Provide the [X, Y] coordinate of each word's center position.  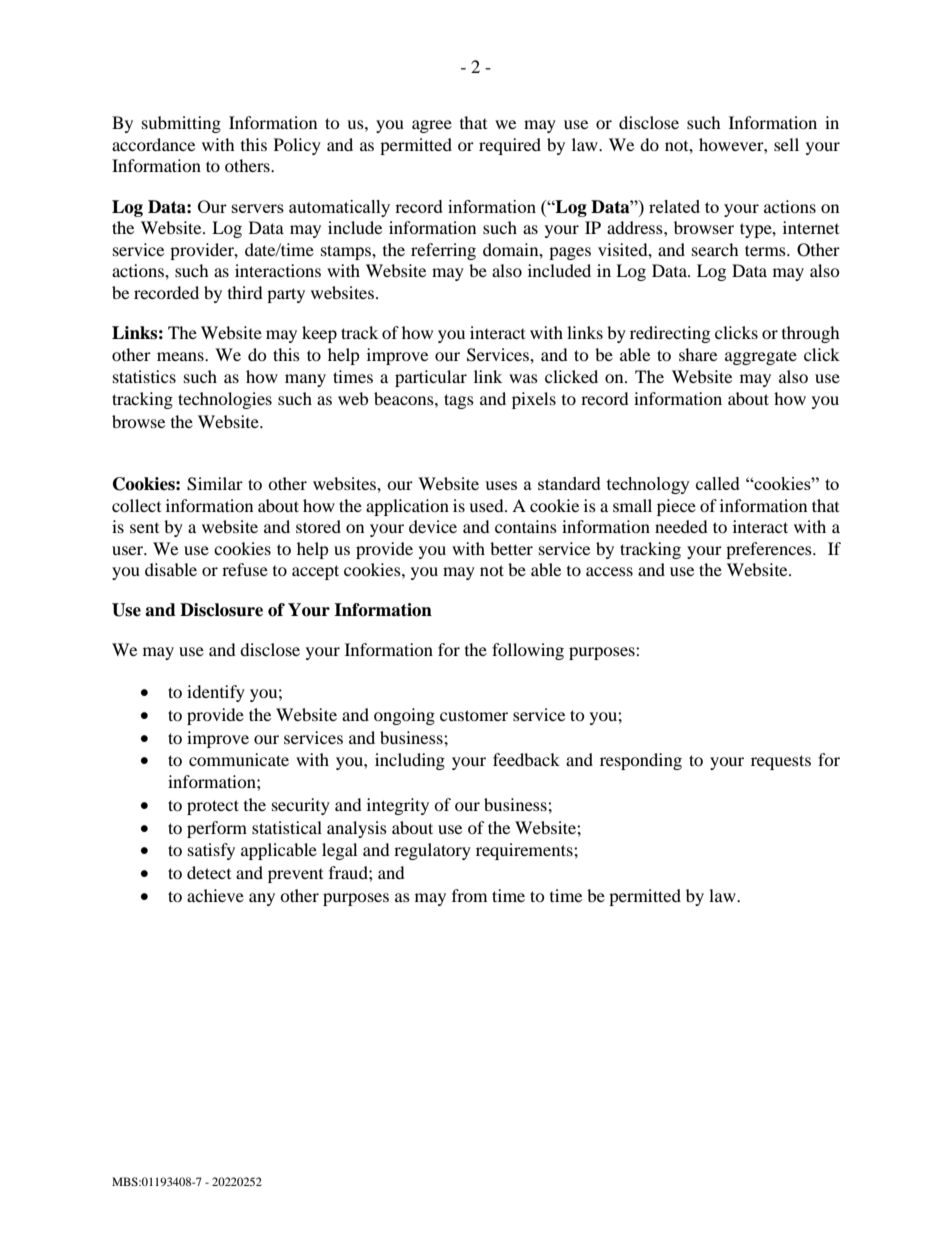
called [718, 483]
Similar [215, 484]
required [510, 146]
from [469, 895]
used [487, 505]
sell [786, 144]
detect [209, 872]
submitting [181, 124]
